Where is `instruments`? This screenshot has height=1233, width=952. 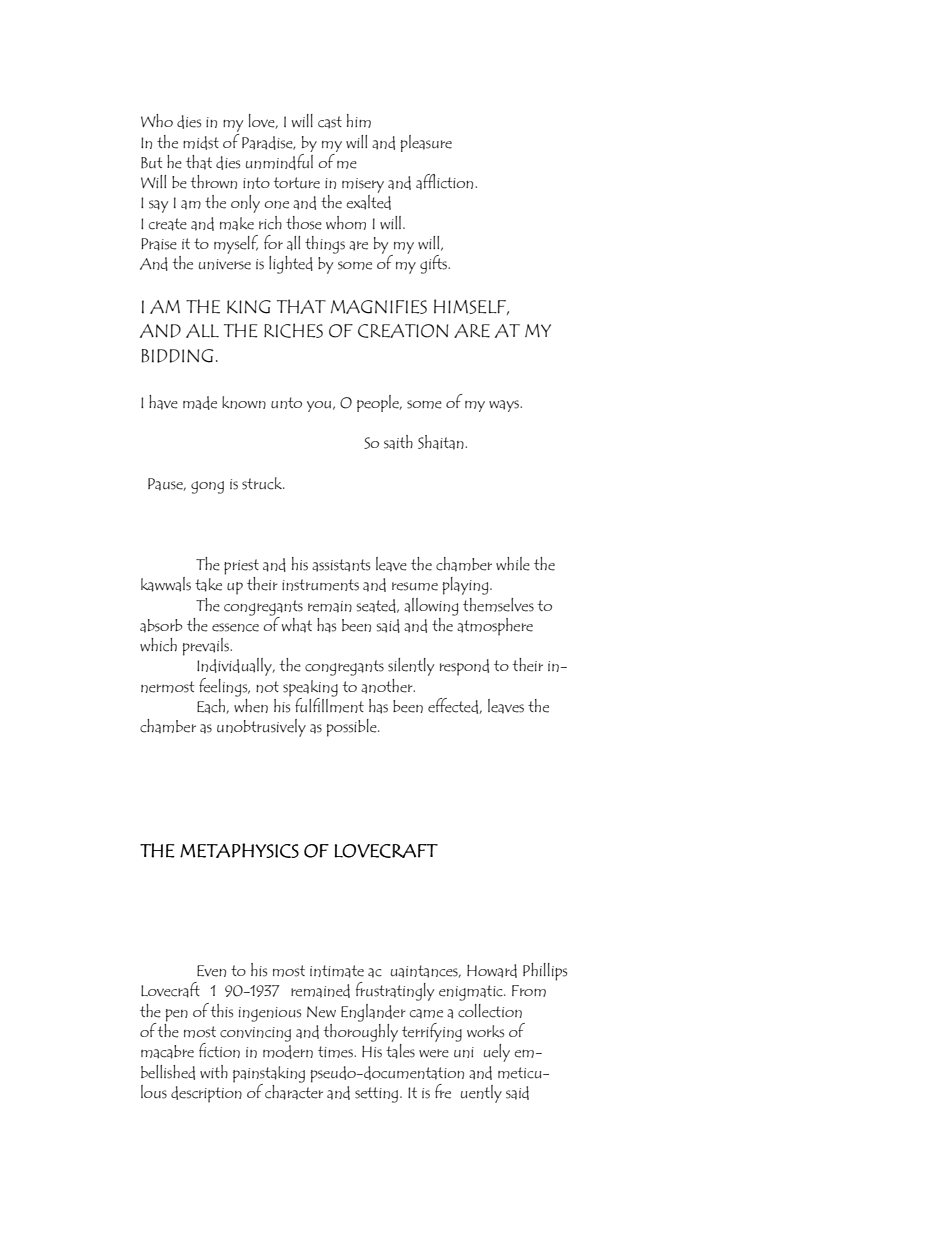 instruments is located at coordinates (320, 585).
